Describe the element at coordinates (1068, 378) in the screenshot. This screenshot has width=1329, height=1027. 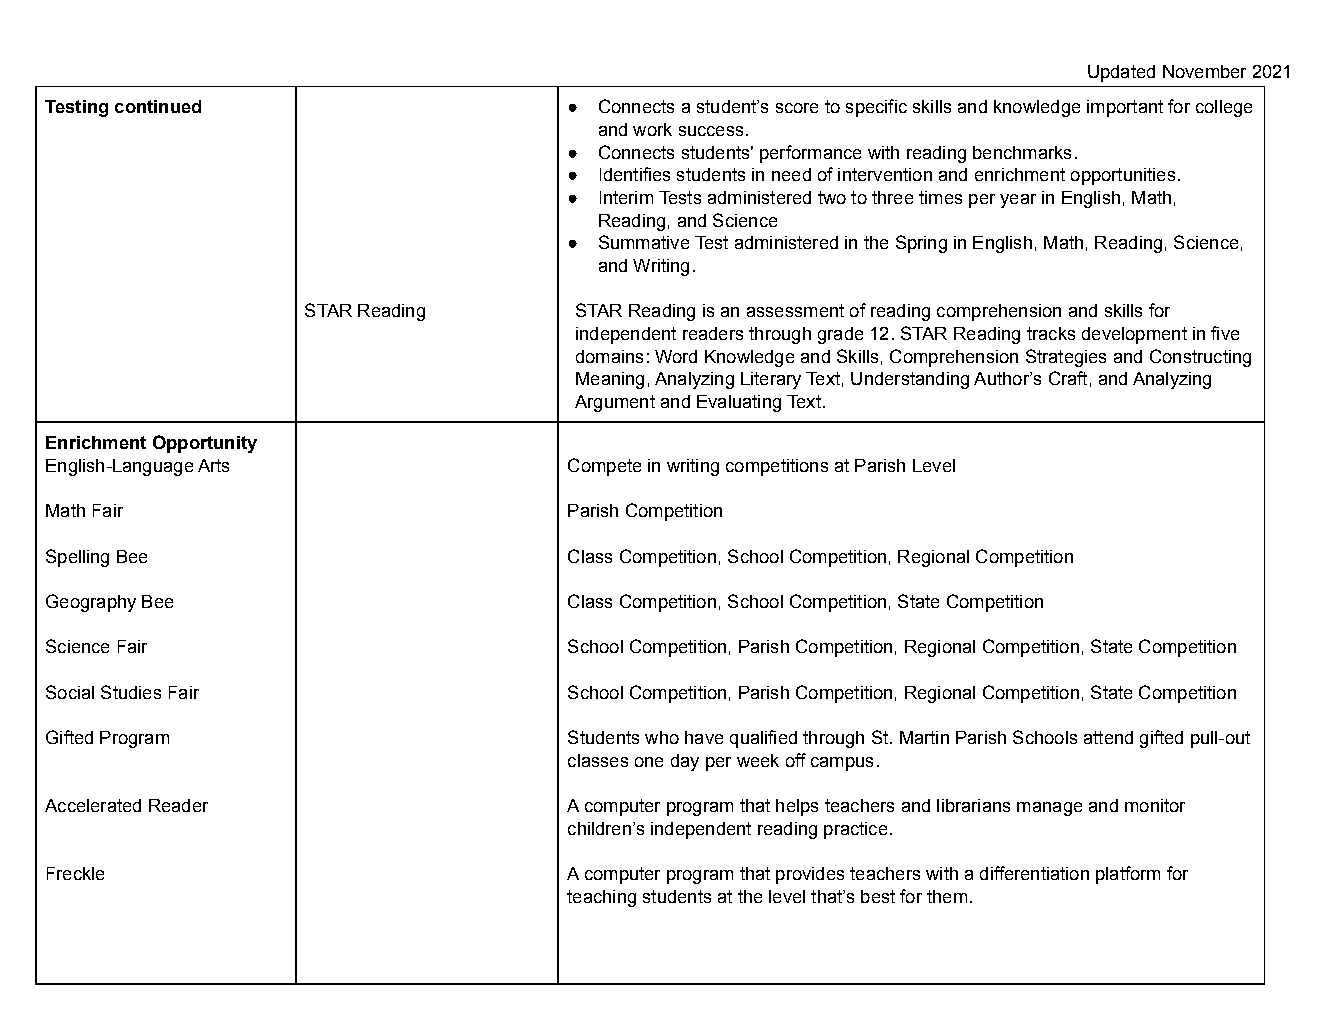
I see `Craft` at that location.
